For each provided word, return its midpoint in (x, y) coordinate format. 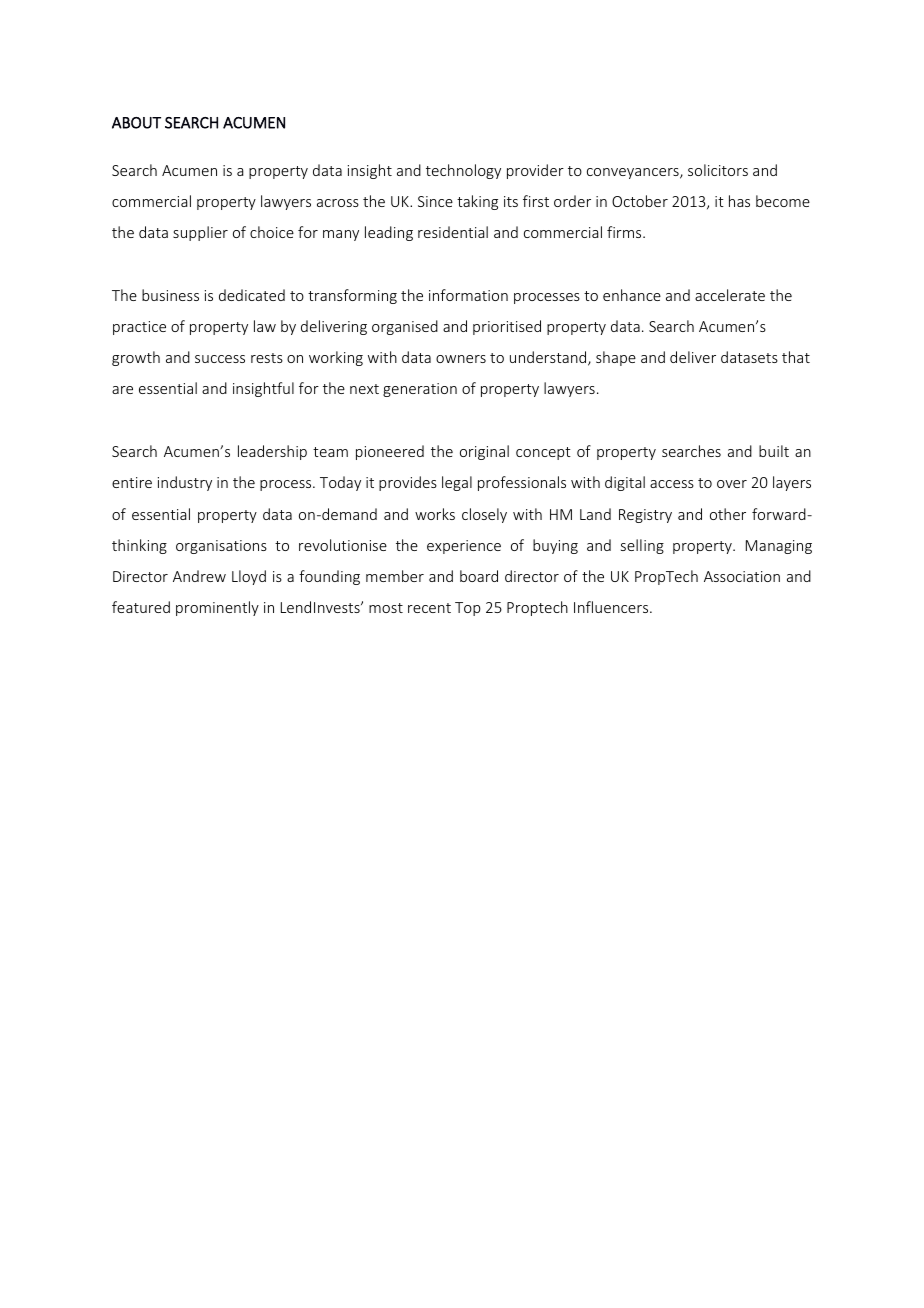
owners (461, 359)
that (796, 357)
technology (463, 171)
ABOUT (136, 123)
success (220, 359)
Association (742, 576)
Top (468, 609)
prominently (217, 608)
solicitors (718, 170)
